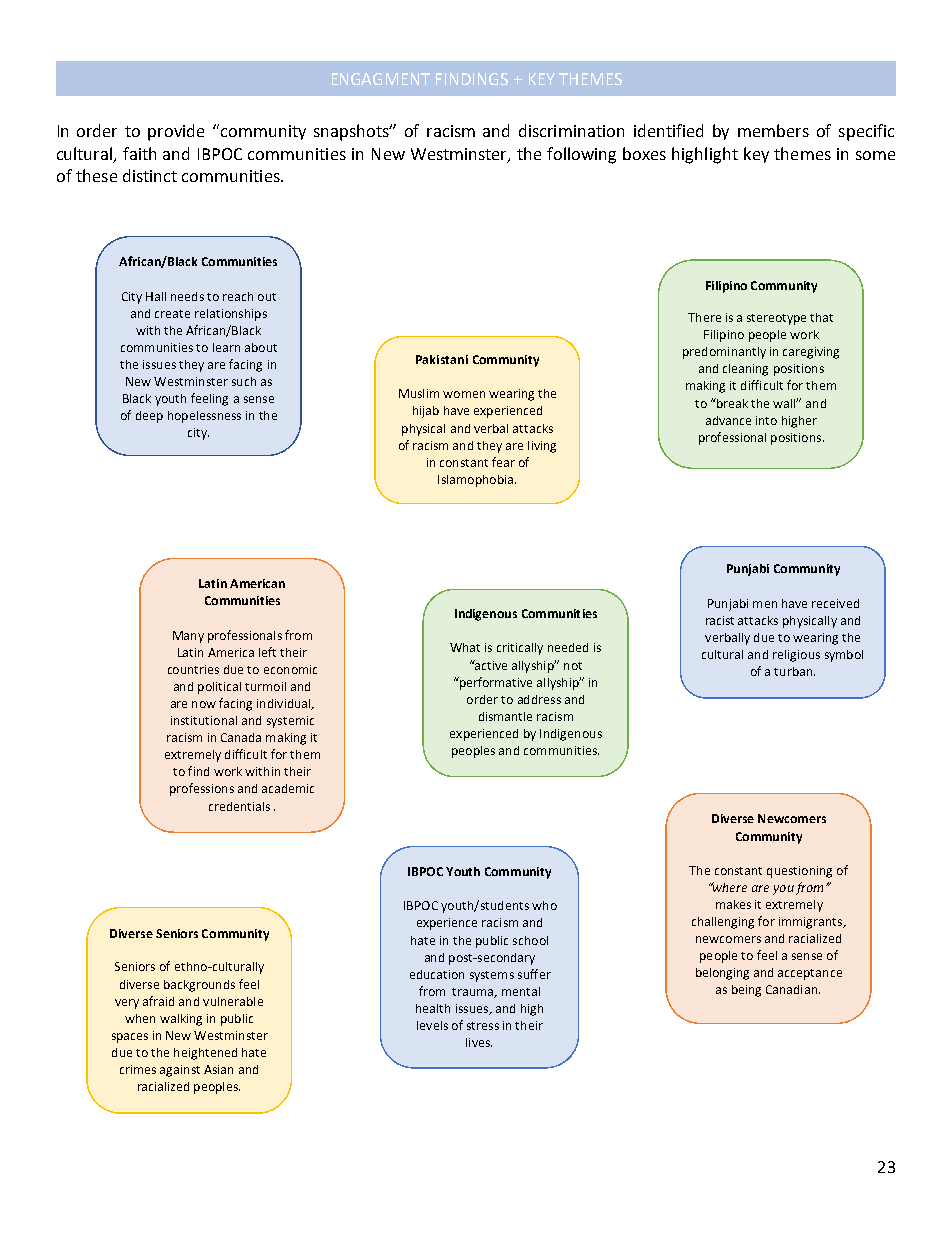 This image has width=952, height=1233. I want to click on women, so click(464, 394).
